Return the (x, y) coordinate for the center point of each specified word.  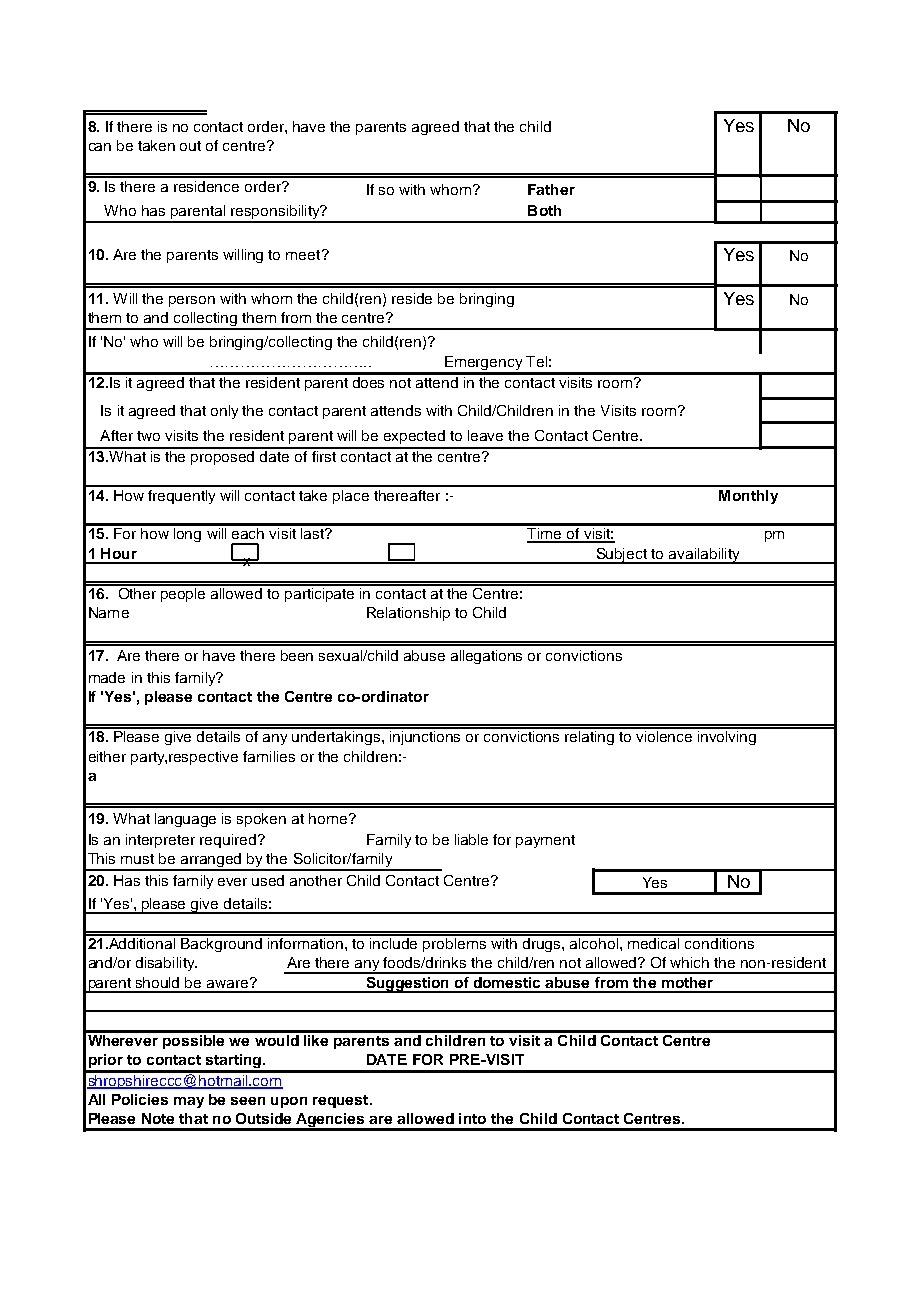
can (100, 147)
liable (471, 839)
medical (654, 942)
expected (414, 437)
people (184, 593)
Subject (622, 556)
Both (544, 210)
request (342, 1101)
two (148, 436)
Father (551, 189)
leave (485, 435)
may (189, 1102)
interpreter (160, 841)
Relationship (408, 614)
